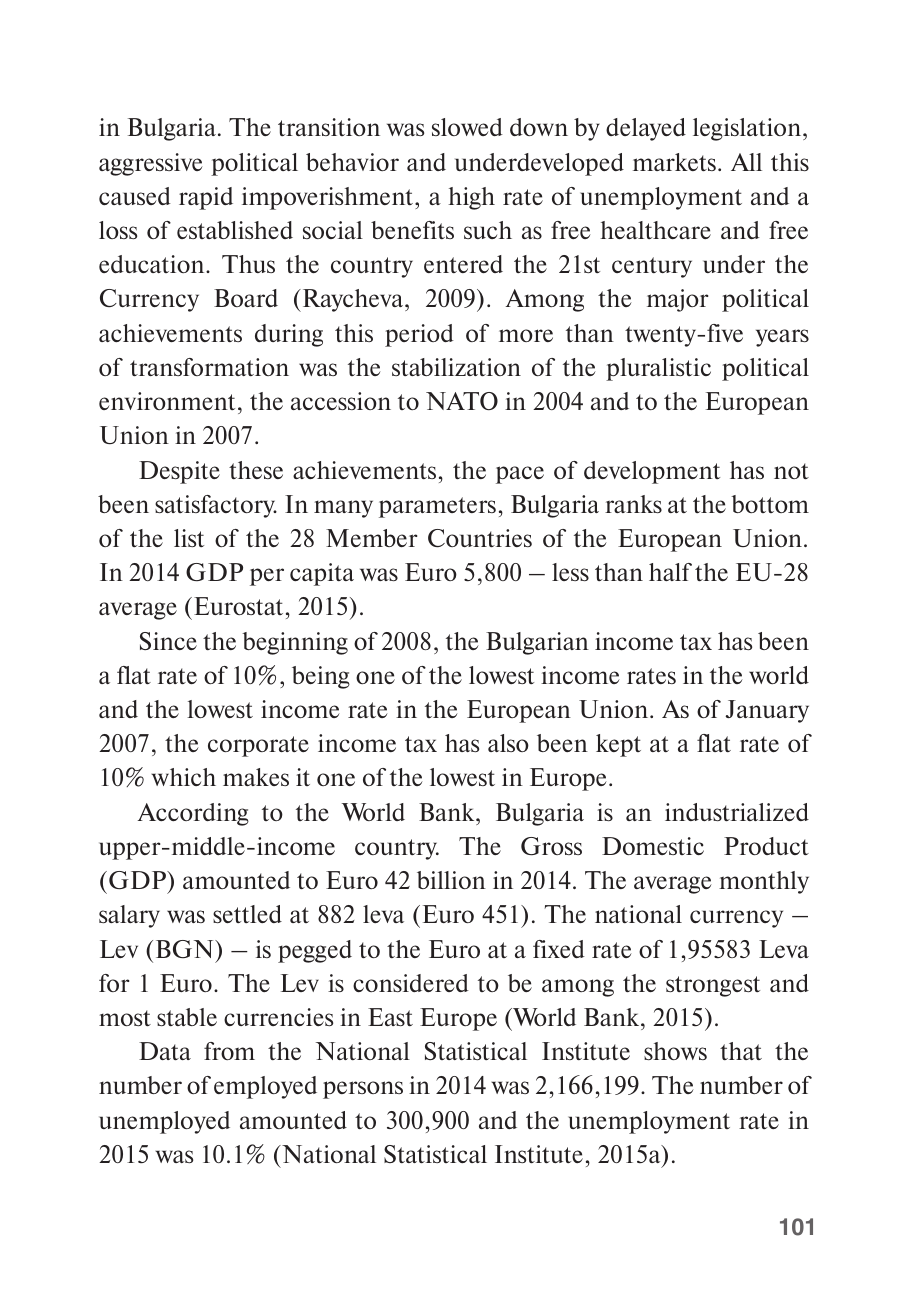 The image size is (921, 1316). What do you see at coordinates (737, 812) in the page?
I see `industrialized` at bounding box center [737, 812].
